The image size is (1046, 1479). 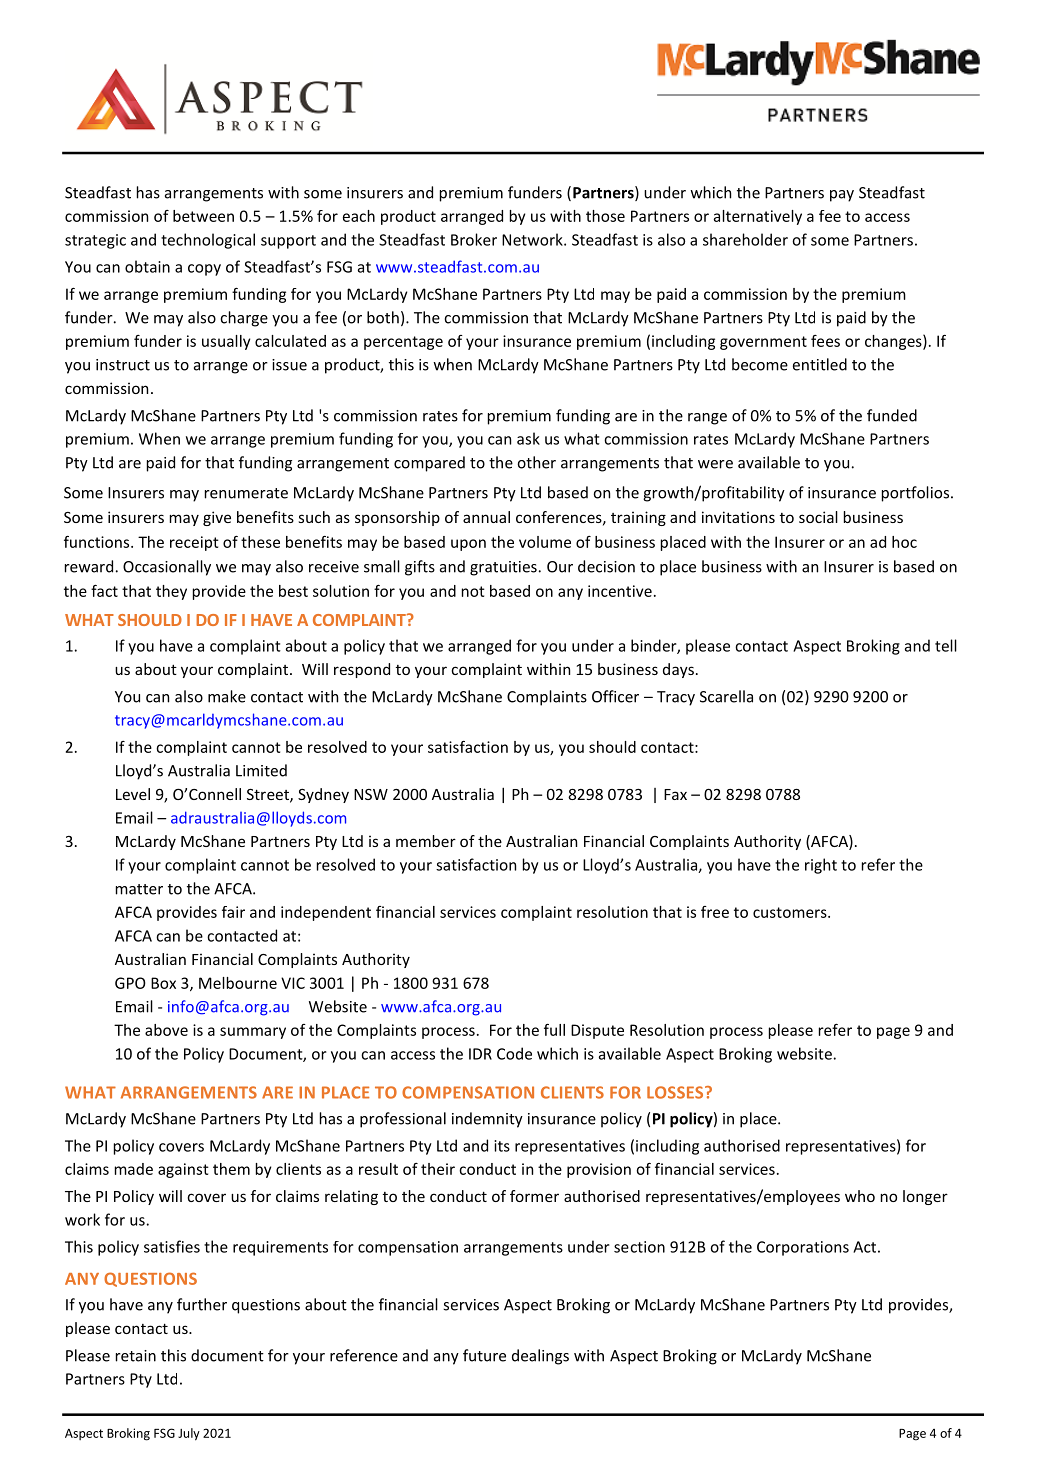 What do you see at coordinates (803, 1248) in the screenshot?
I see `Corporations` at bounding box center [803, 1248].
